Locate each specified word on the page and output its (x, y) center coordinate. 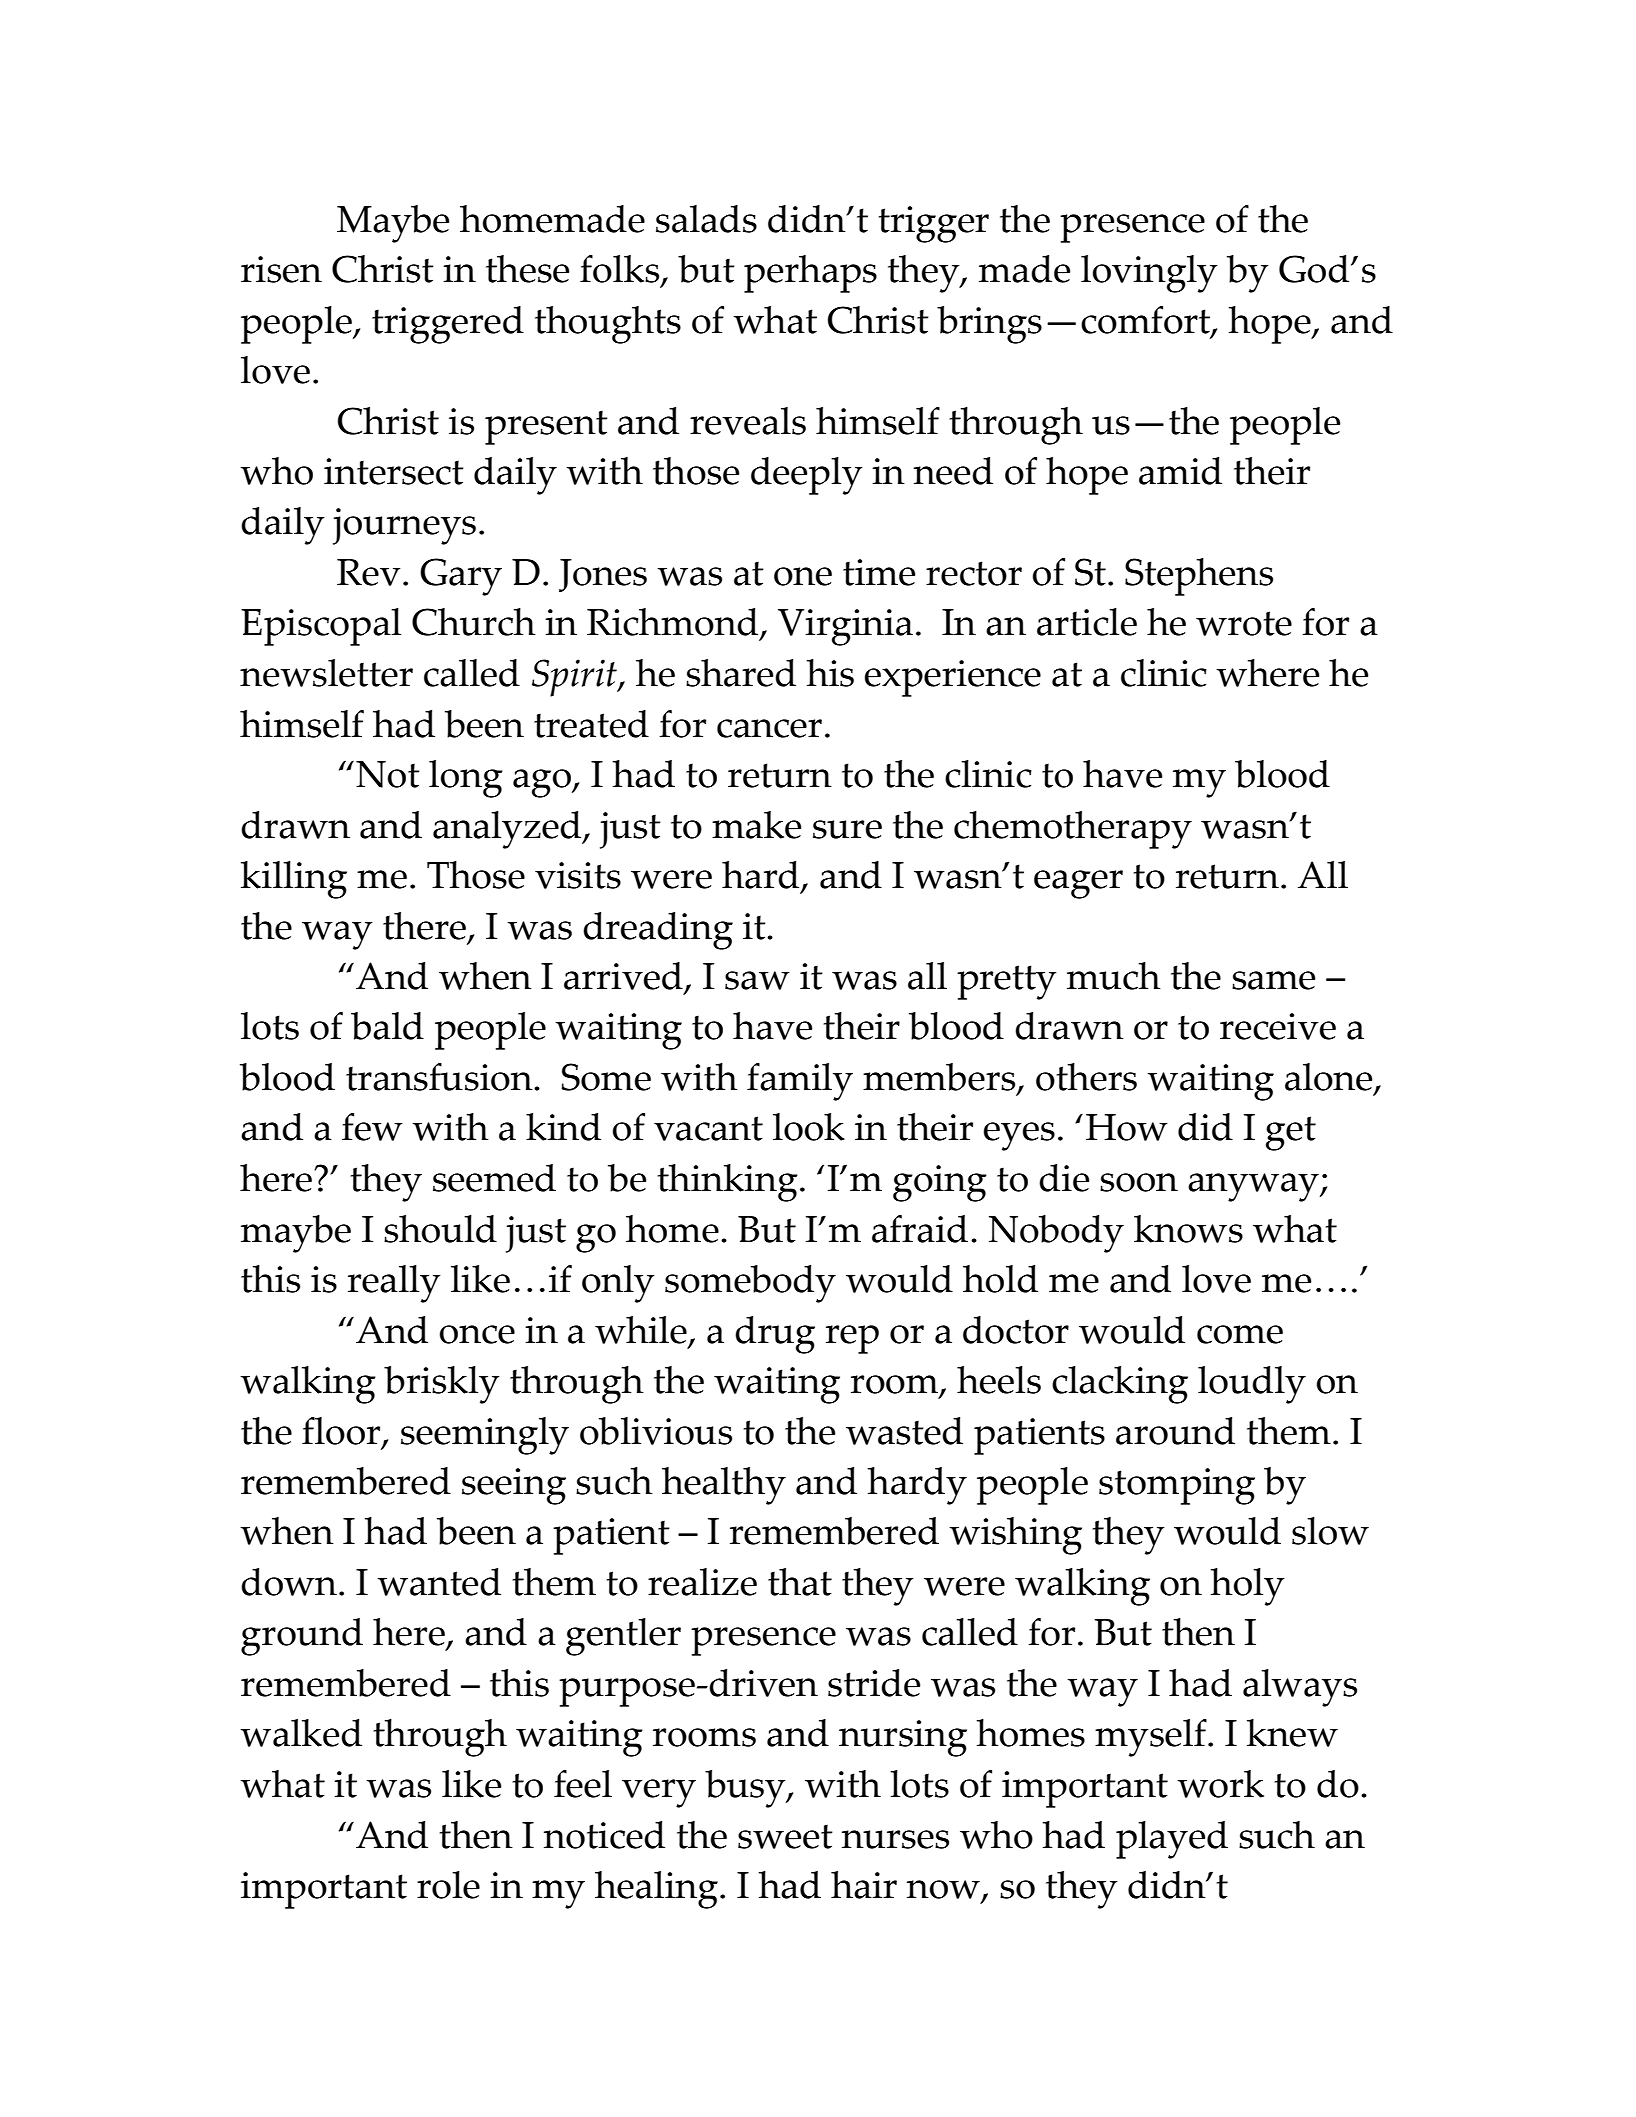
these (527, 269)
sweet (785, 1836)
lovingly (1149, 274)
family (800, 1082)
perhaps (810, 274)
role (448, 1885)
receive (1278, 1026)
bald (387, 1026)
